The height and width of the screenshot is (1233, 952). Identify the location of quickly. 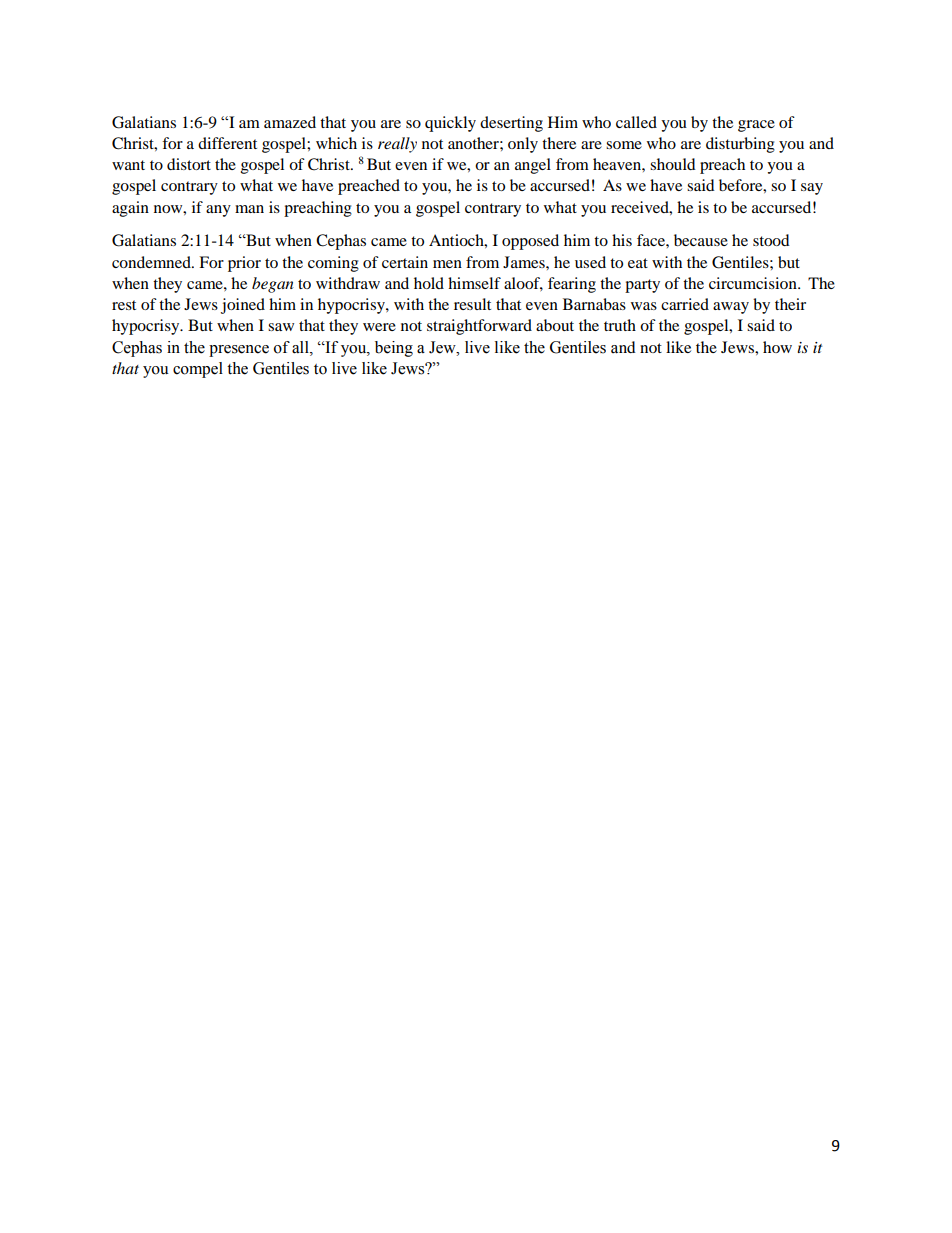
(450, 124).
